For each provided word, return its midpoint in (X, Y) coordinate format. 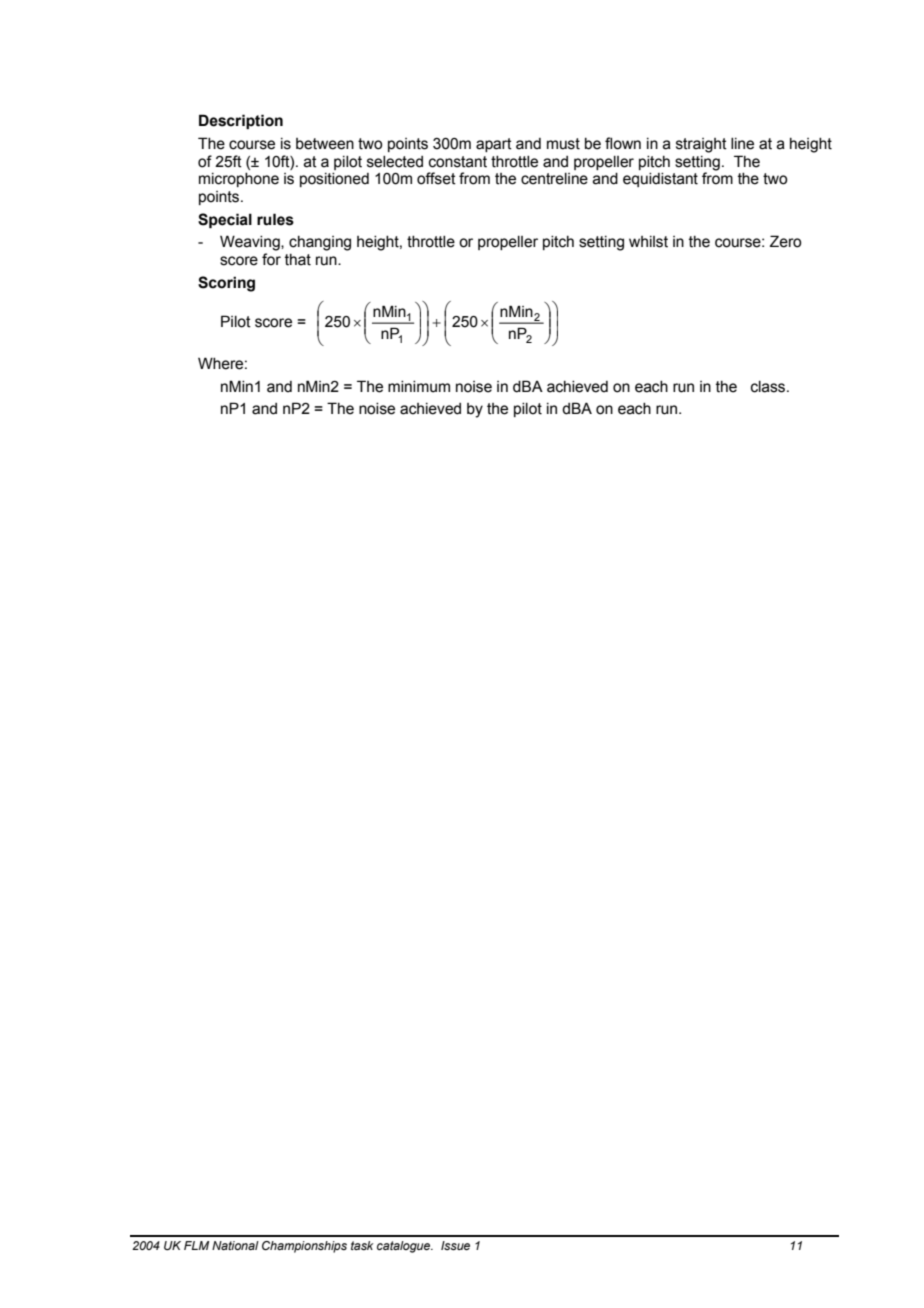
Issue (455, 1245)
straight (701, 145)
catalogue (405, 1247)
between (325, 144)
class (769, 387)
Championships (304, 1247)
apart (494, 145)
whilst (648, 242)
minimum (419, 387)
